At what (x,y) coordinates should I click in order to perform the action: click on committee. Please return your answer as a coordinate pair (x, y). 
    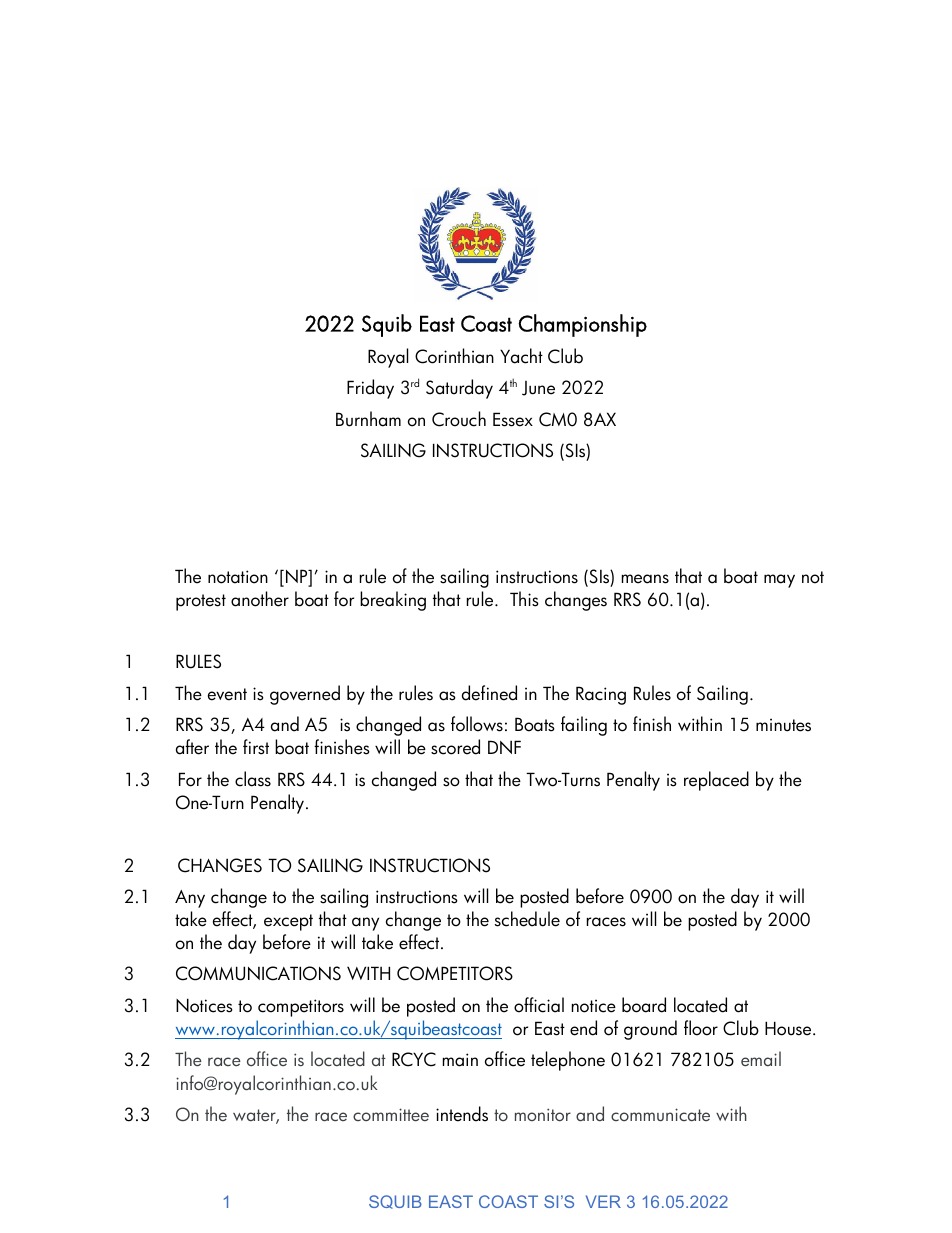
    Looking at the image, I should click on (391, 1114).
